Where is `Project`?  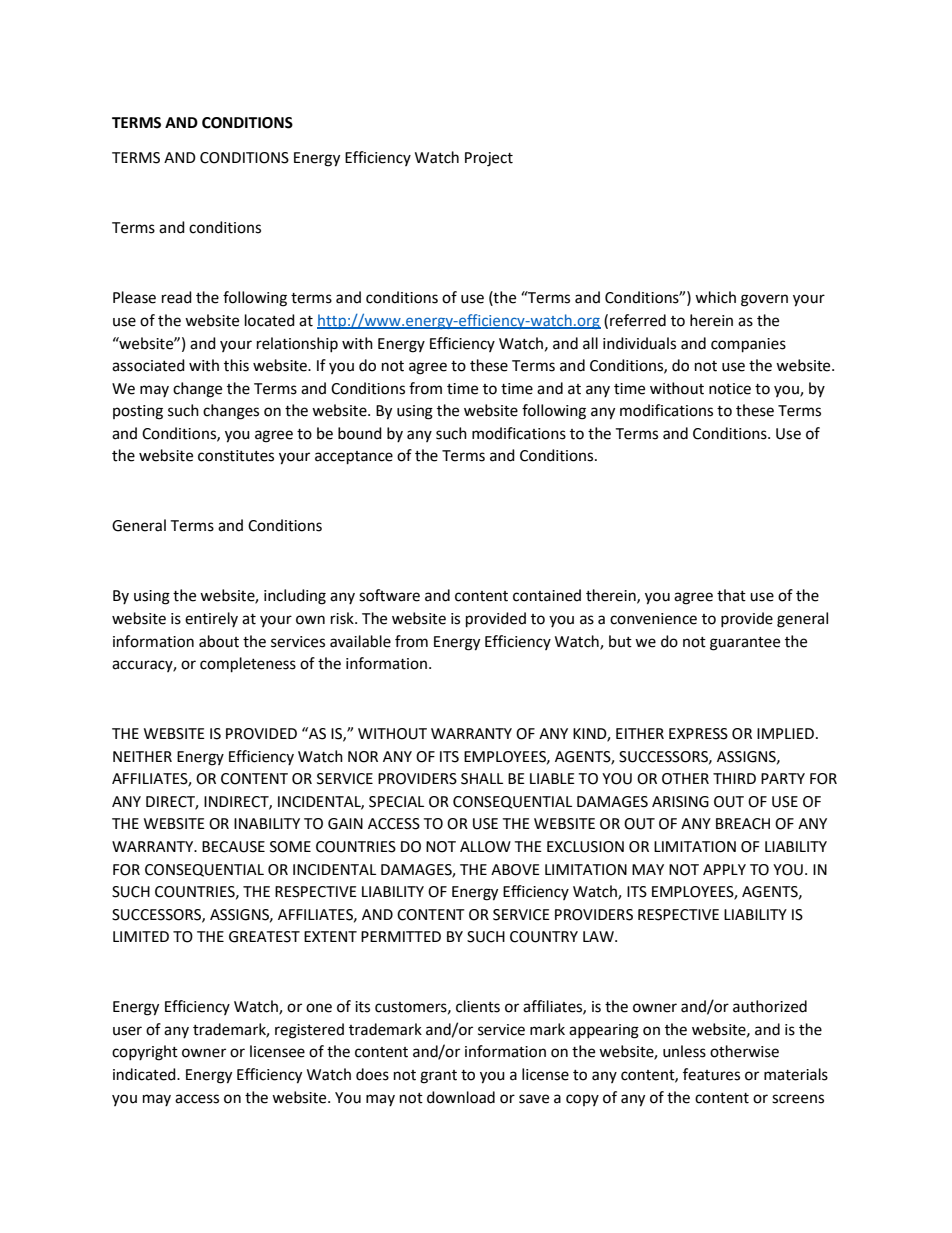 Project is located at coordinates (489, 159).
